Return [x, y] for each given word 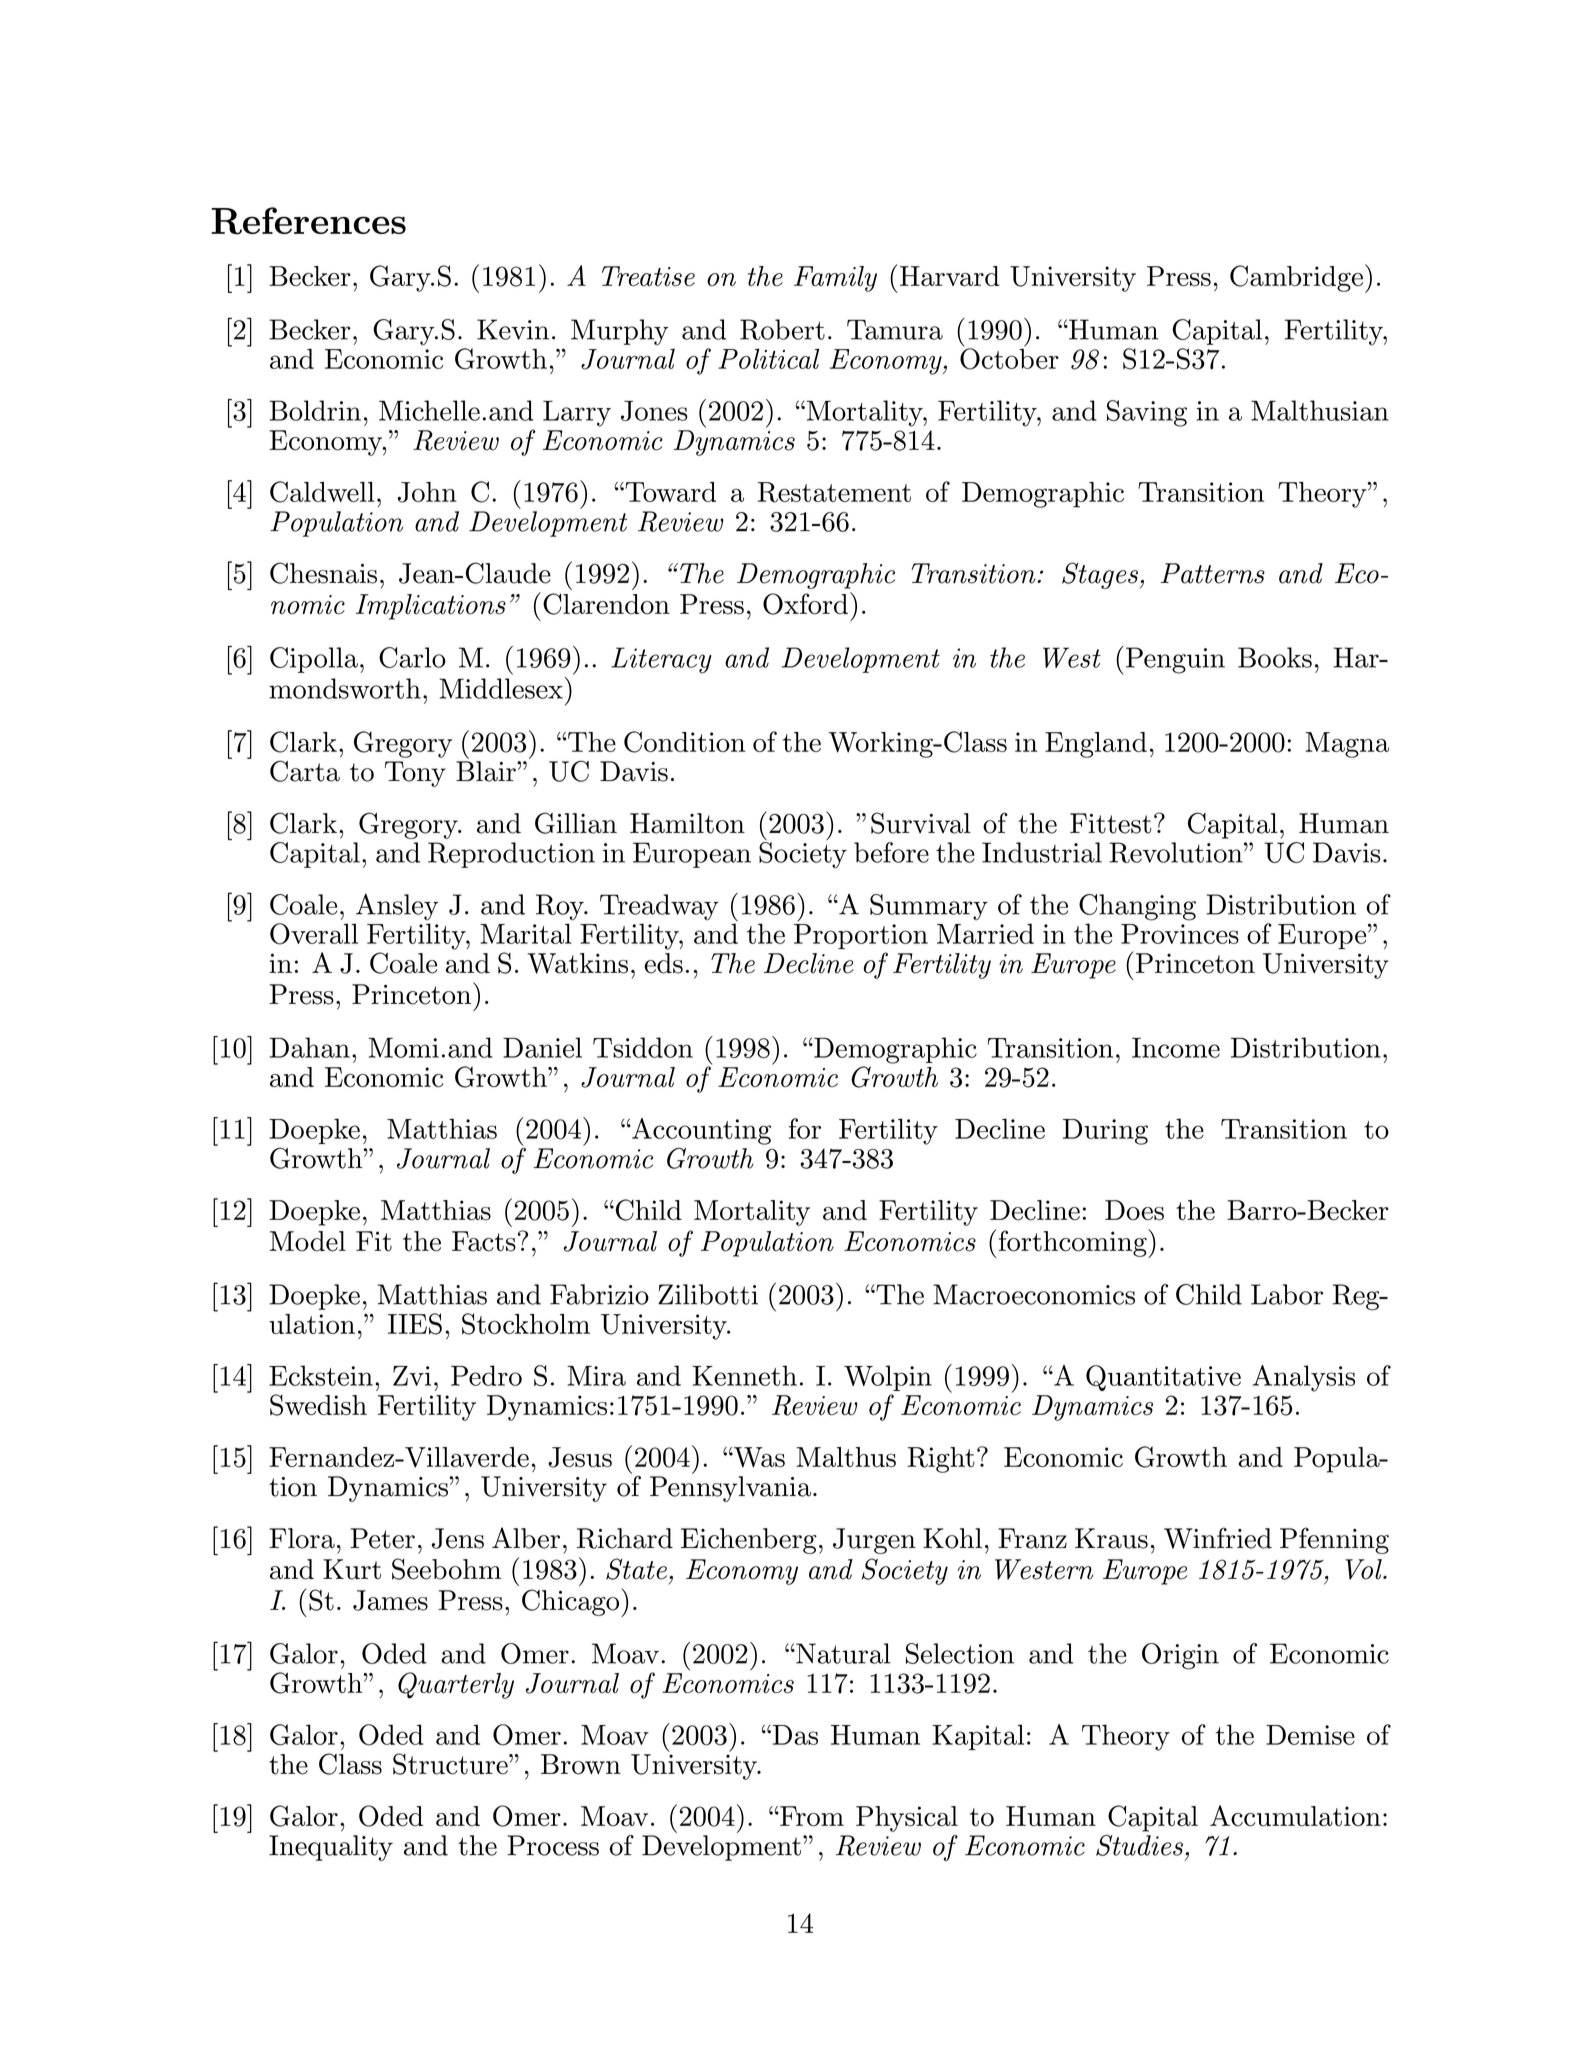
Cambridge [1296, 278]
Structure [451, 1764]
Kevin [513, 329]
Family [835, 279]
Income [1176, 1048]
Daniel [542, 1047]
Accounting [700, 1131]
